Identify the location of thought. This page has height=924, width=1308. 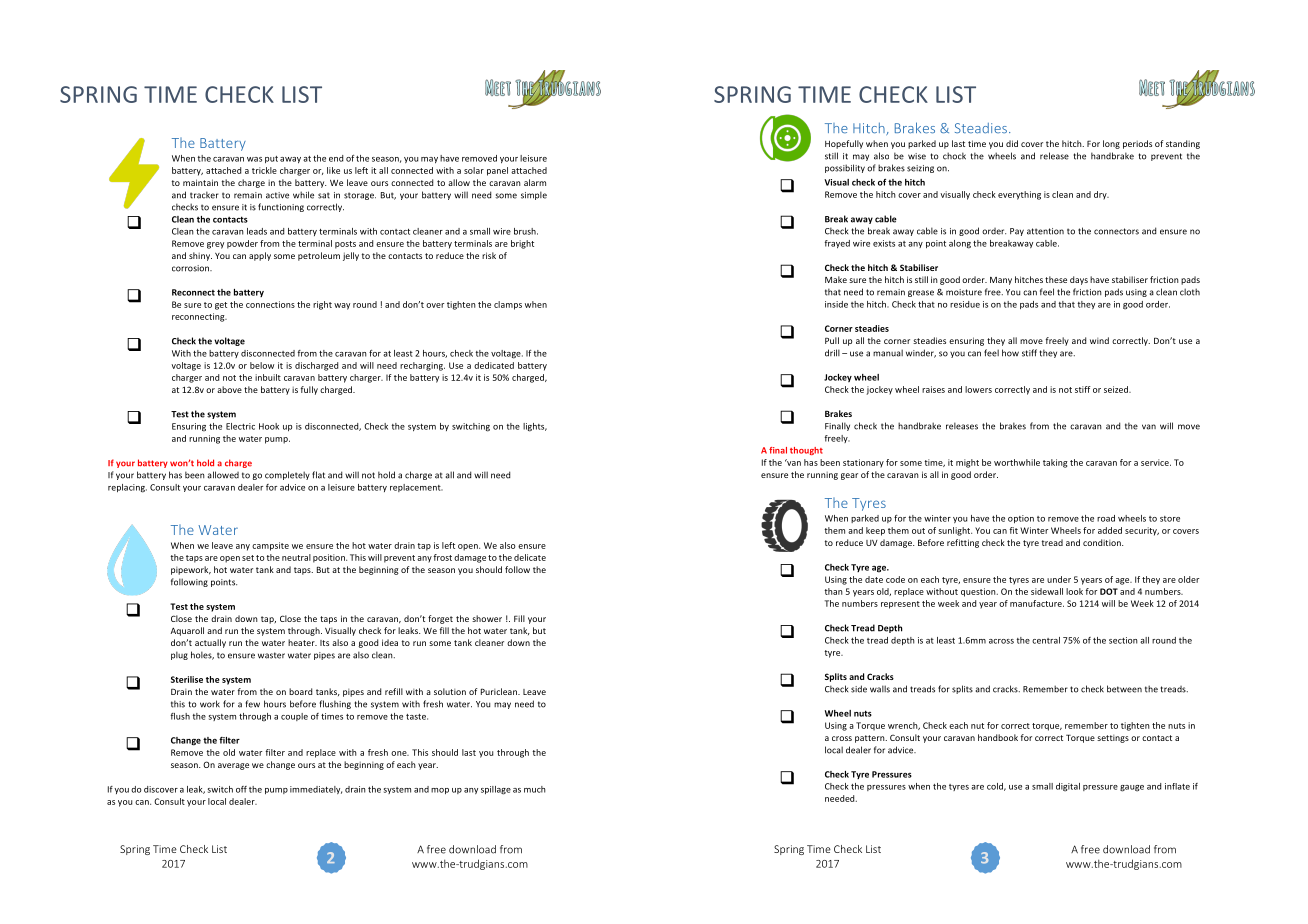
(806, 451).
